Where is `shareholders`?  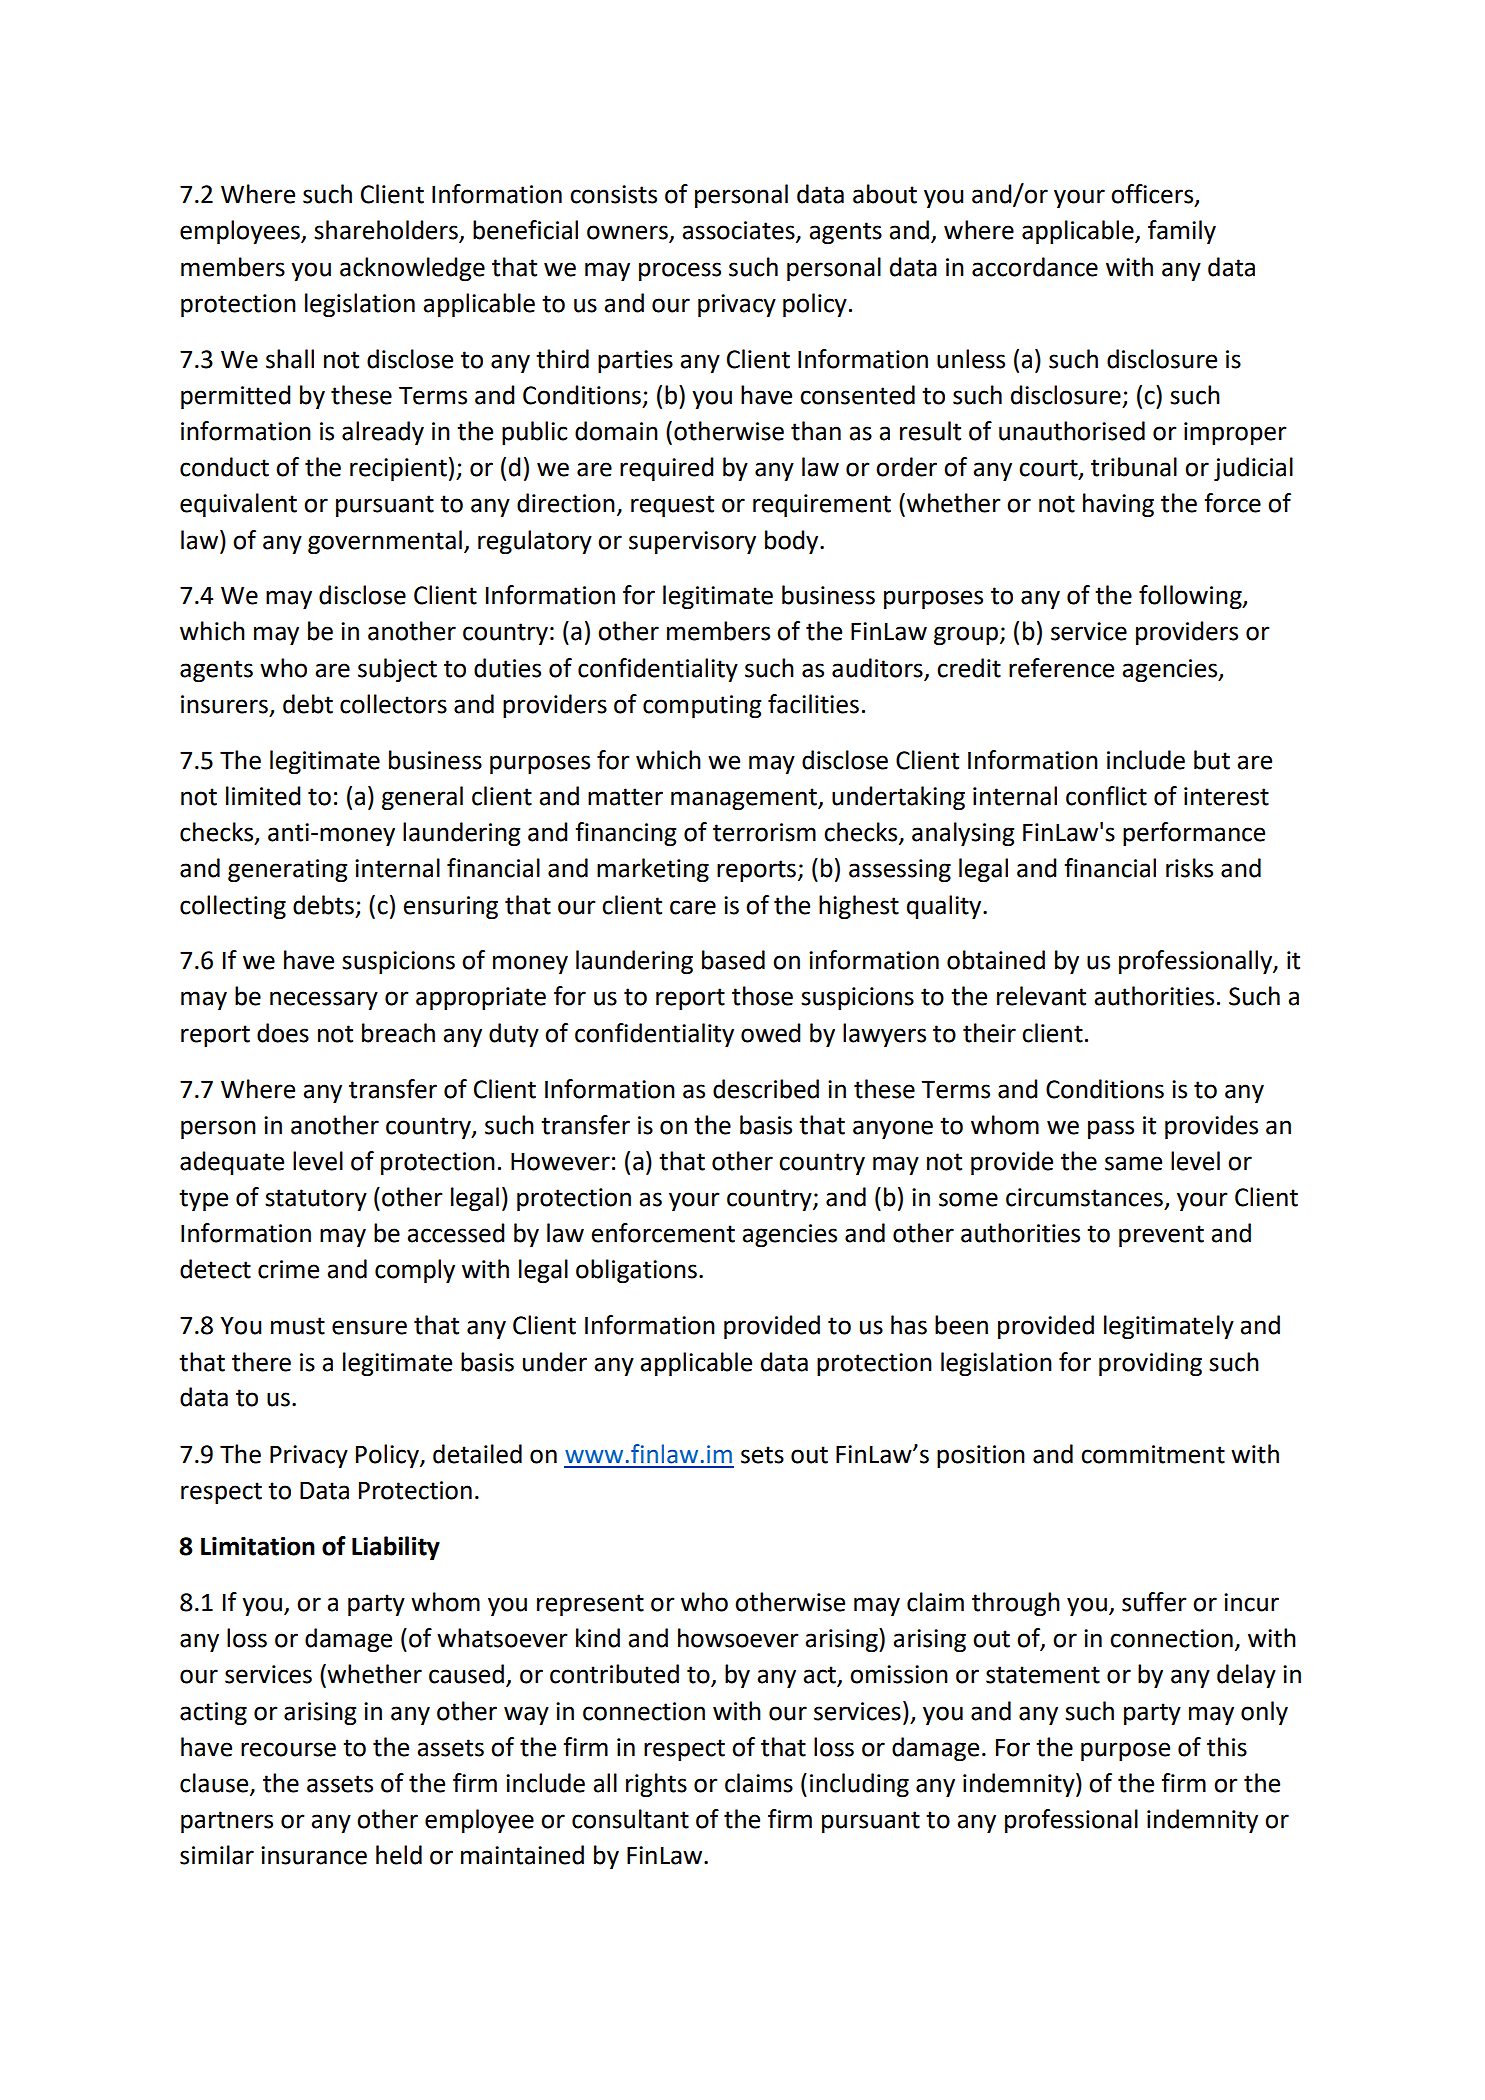 shareholders is located at coordinates (387, 231).
